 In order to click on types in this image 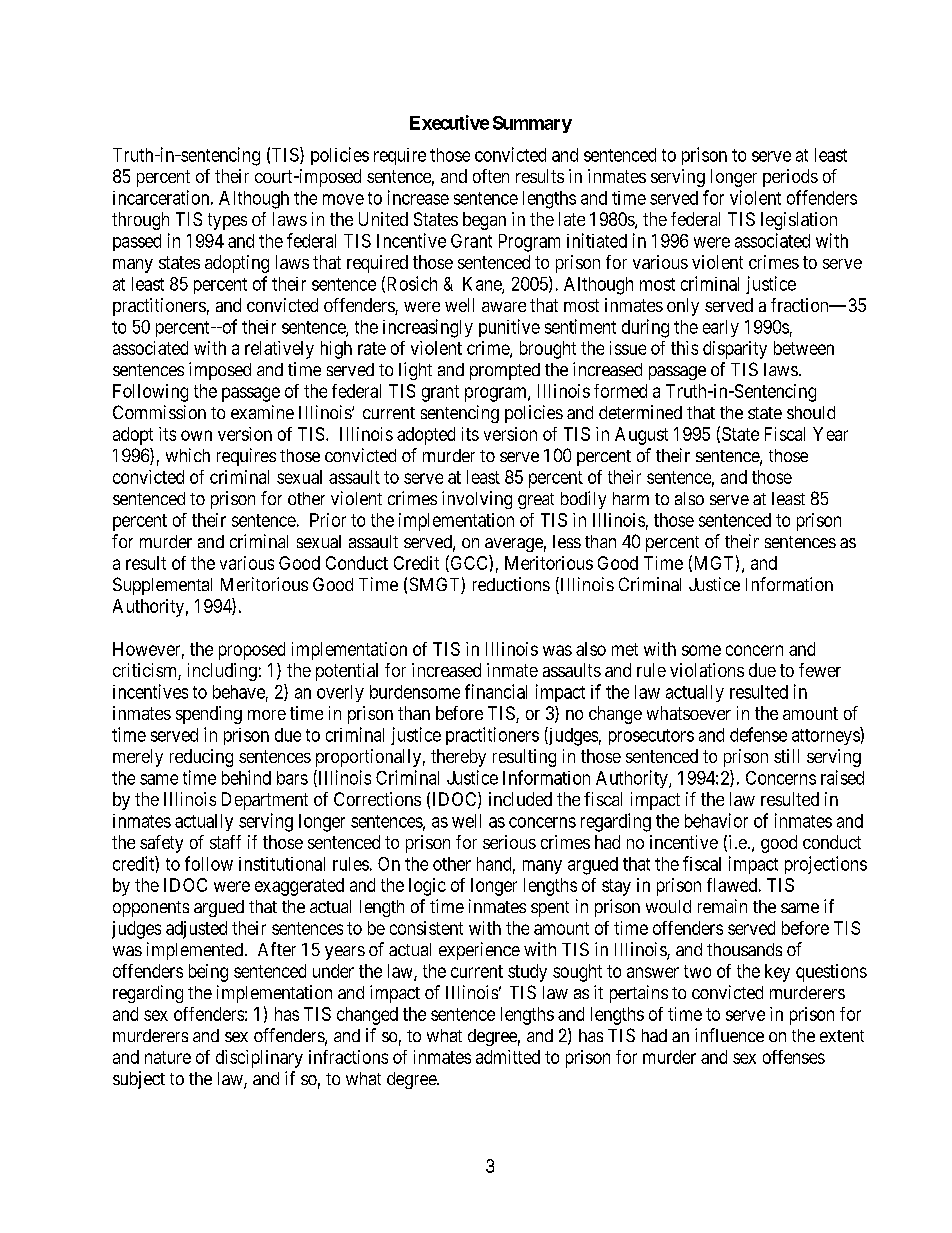, I will do `click(227, 221)`.
